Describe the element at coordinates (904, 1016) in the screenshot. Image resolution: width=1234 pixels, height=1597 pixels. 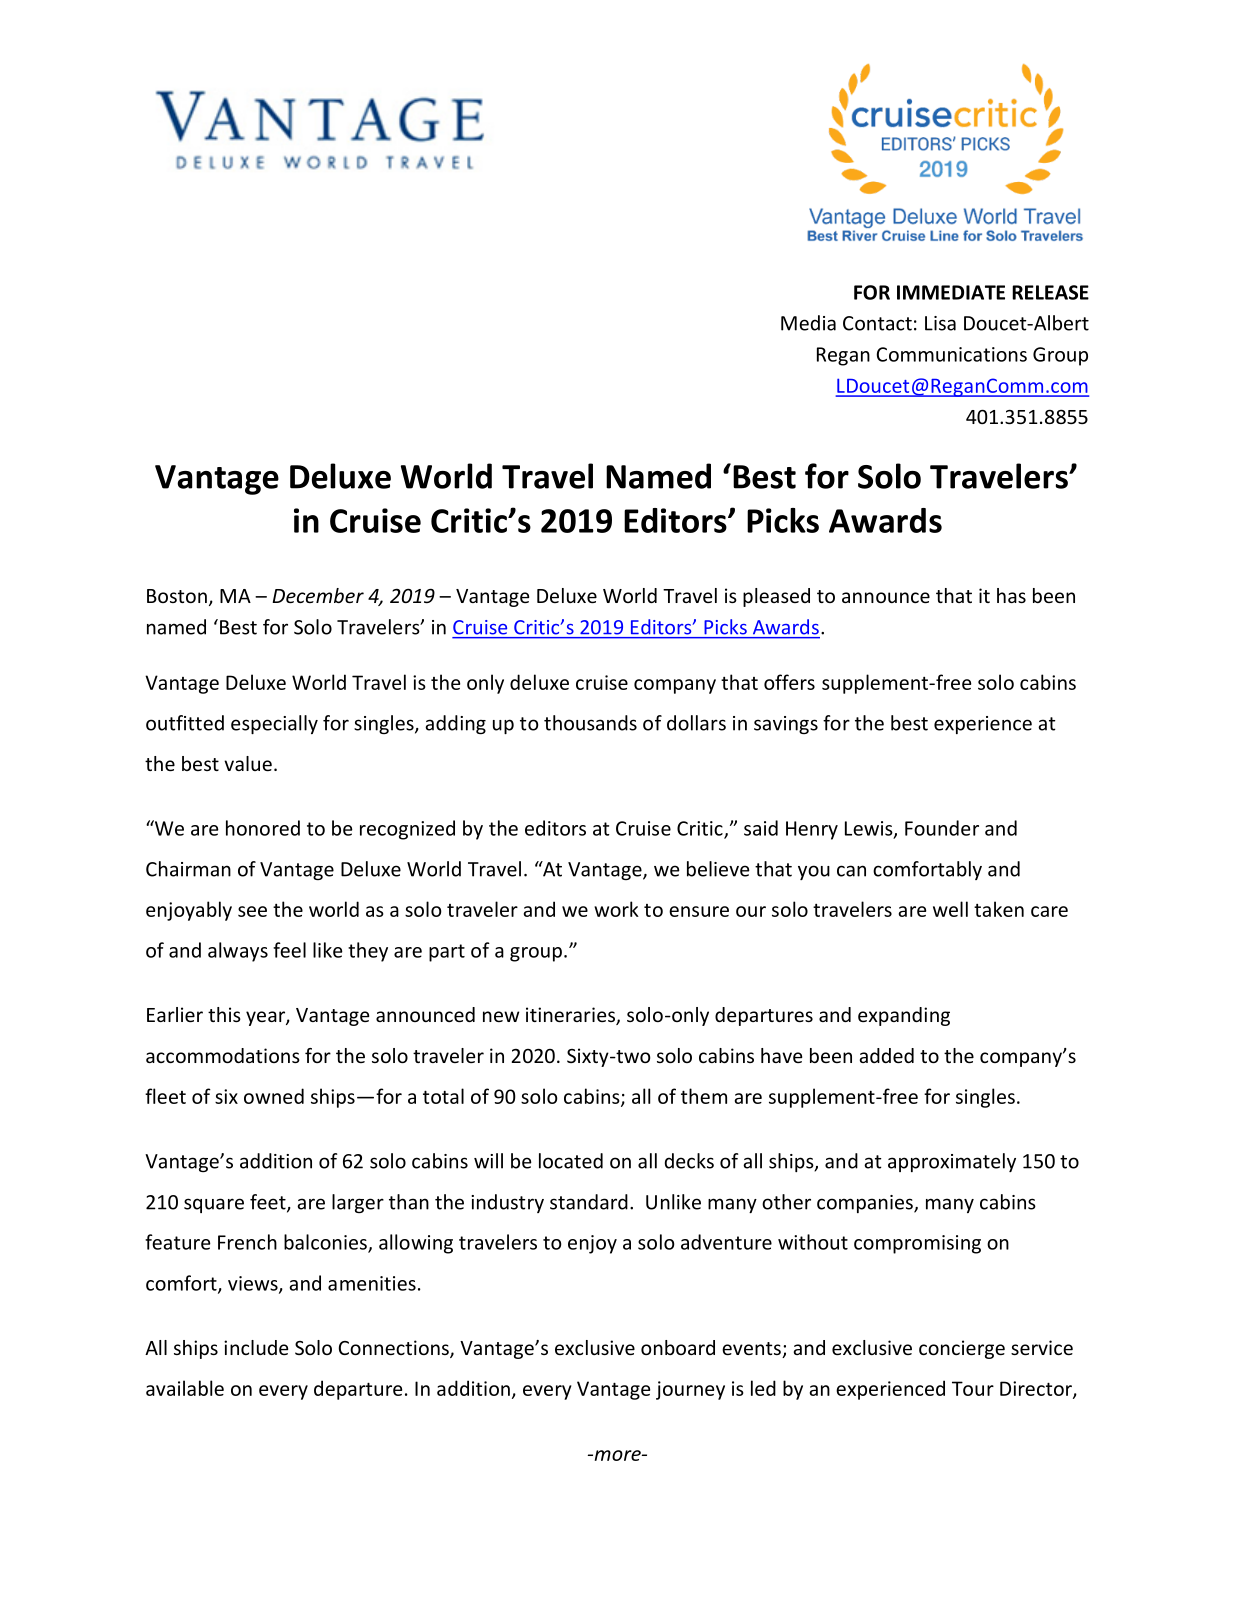
I see `expanding` at that location.
